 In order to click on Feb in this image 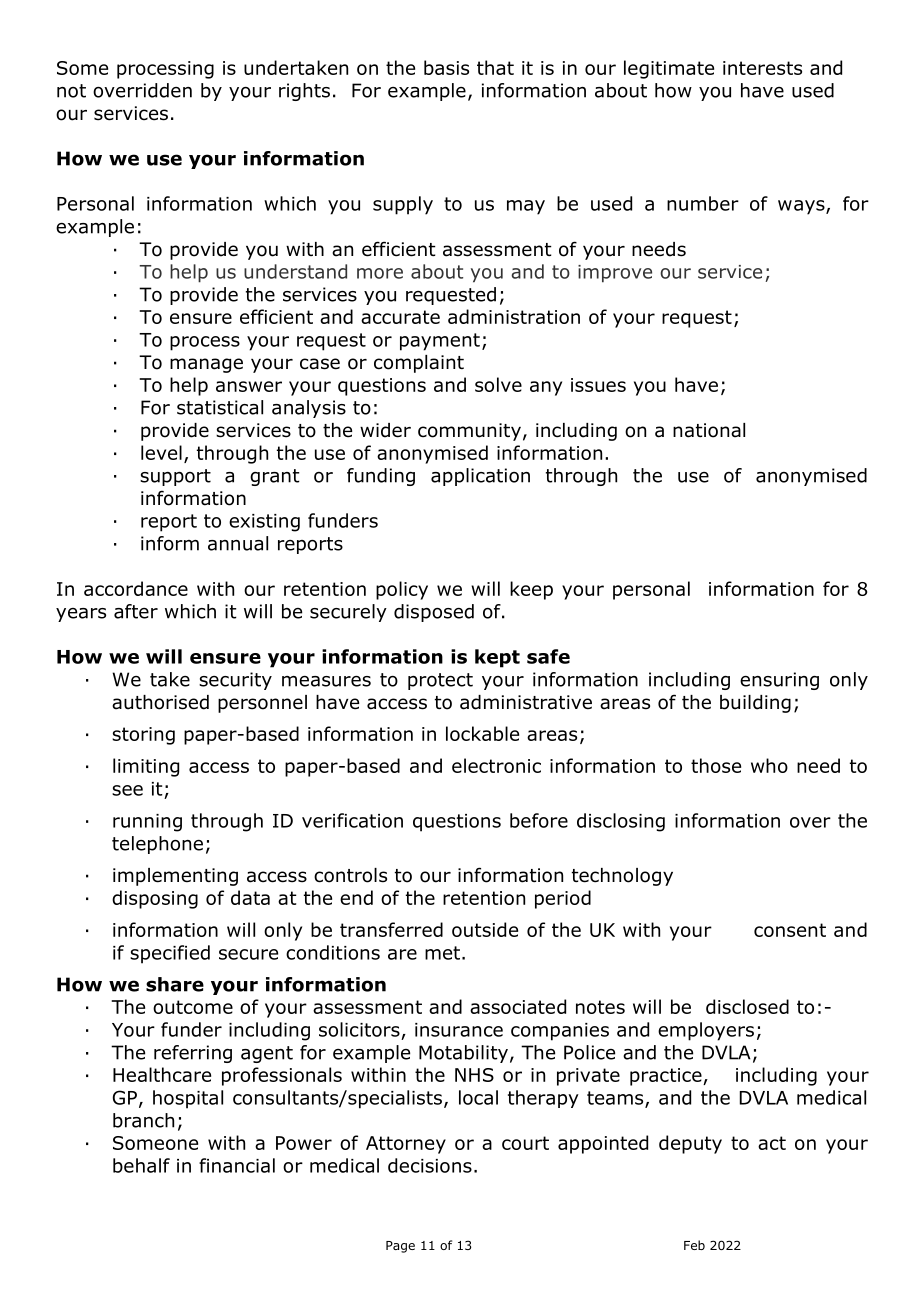, I will do `click(694, 1245)`.
